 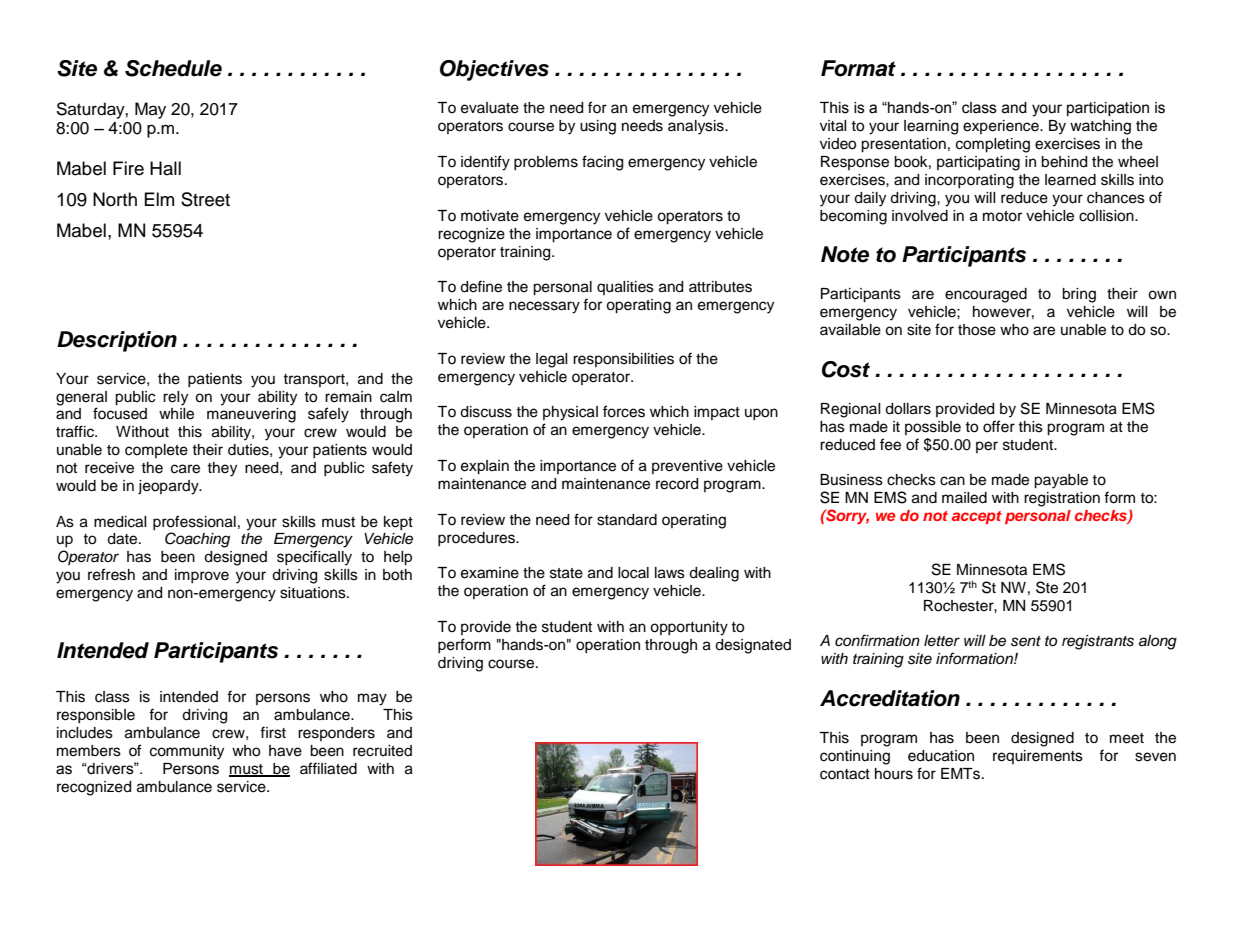 What do you see at coordinates (625, 288) in the screenshot?
I see `qualities` at bounding box center [625, 288].
